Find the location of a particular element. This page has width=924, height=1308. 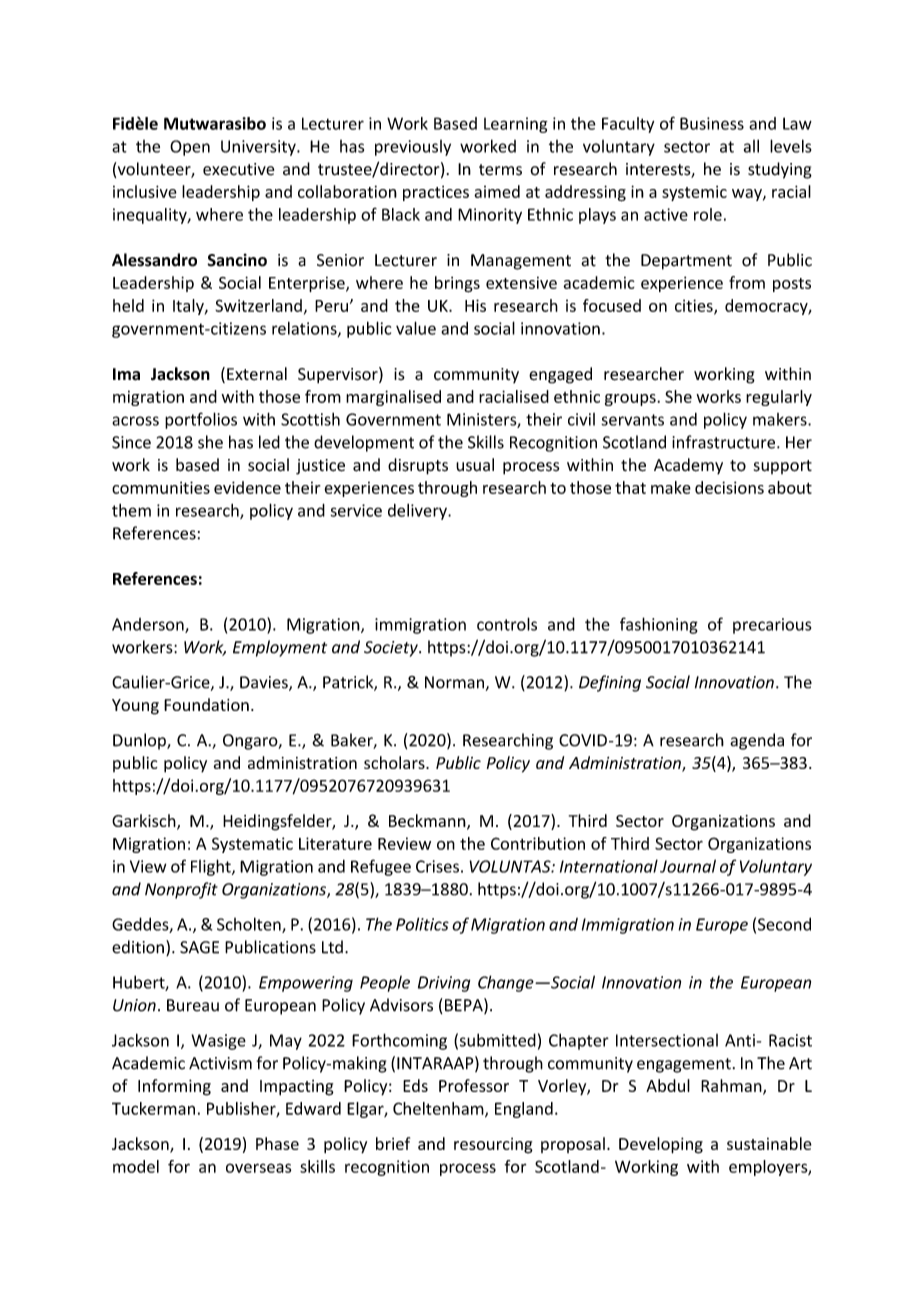

Second is located at coordinates (784, 924).
